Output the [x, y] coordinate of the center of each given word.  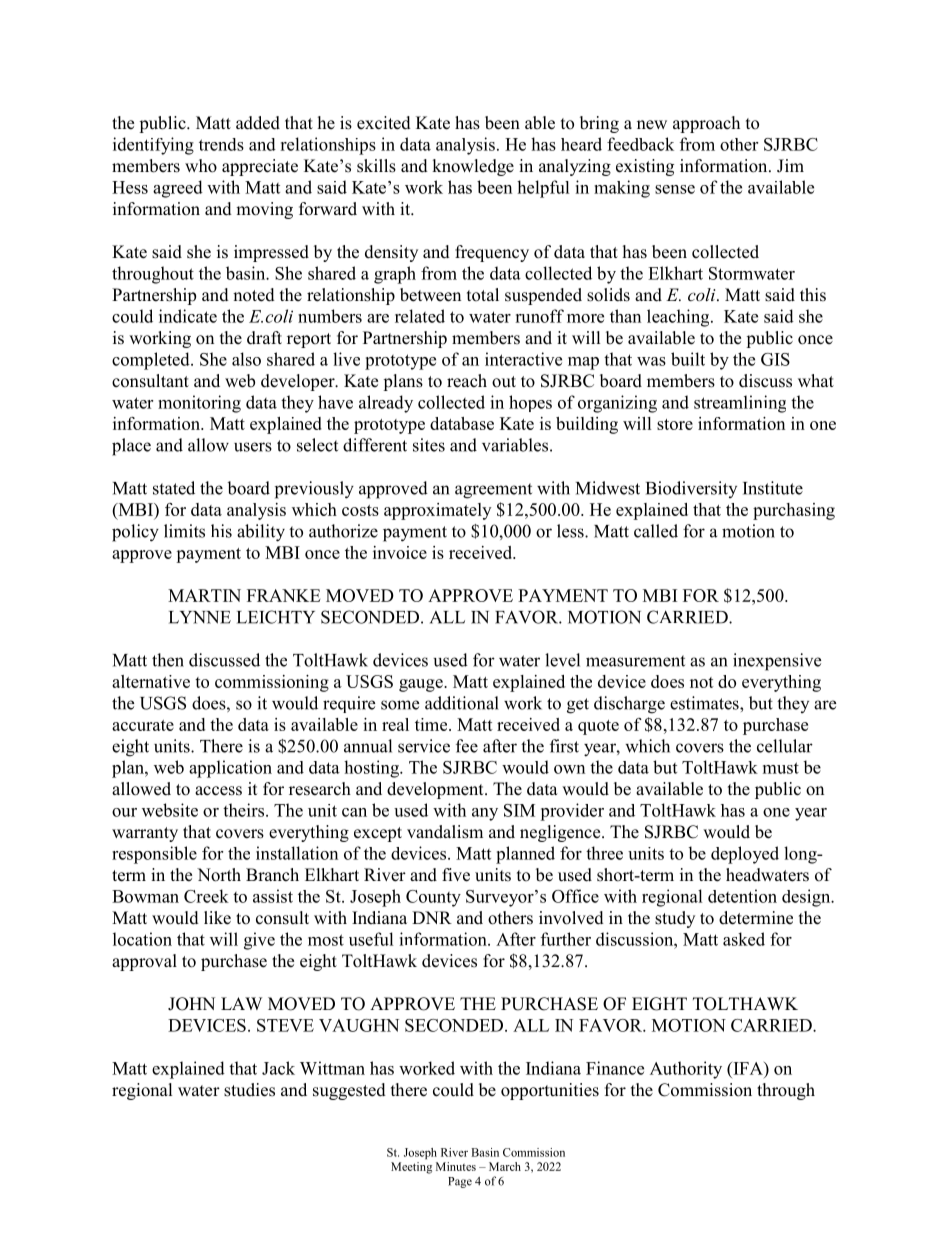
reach [467, 381]
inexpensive [777, 662]
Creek [206, 896]
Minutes [456, 1166]
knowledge [473, 167]
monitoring [199, 404]
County [433, 898]
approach [706, 124]
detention [742, 896]
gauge [422, 685]
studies [249, 1090]
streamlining [740, 404]
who [201, 166]
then [168, 660]
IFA [748, 1068]
